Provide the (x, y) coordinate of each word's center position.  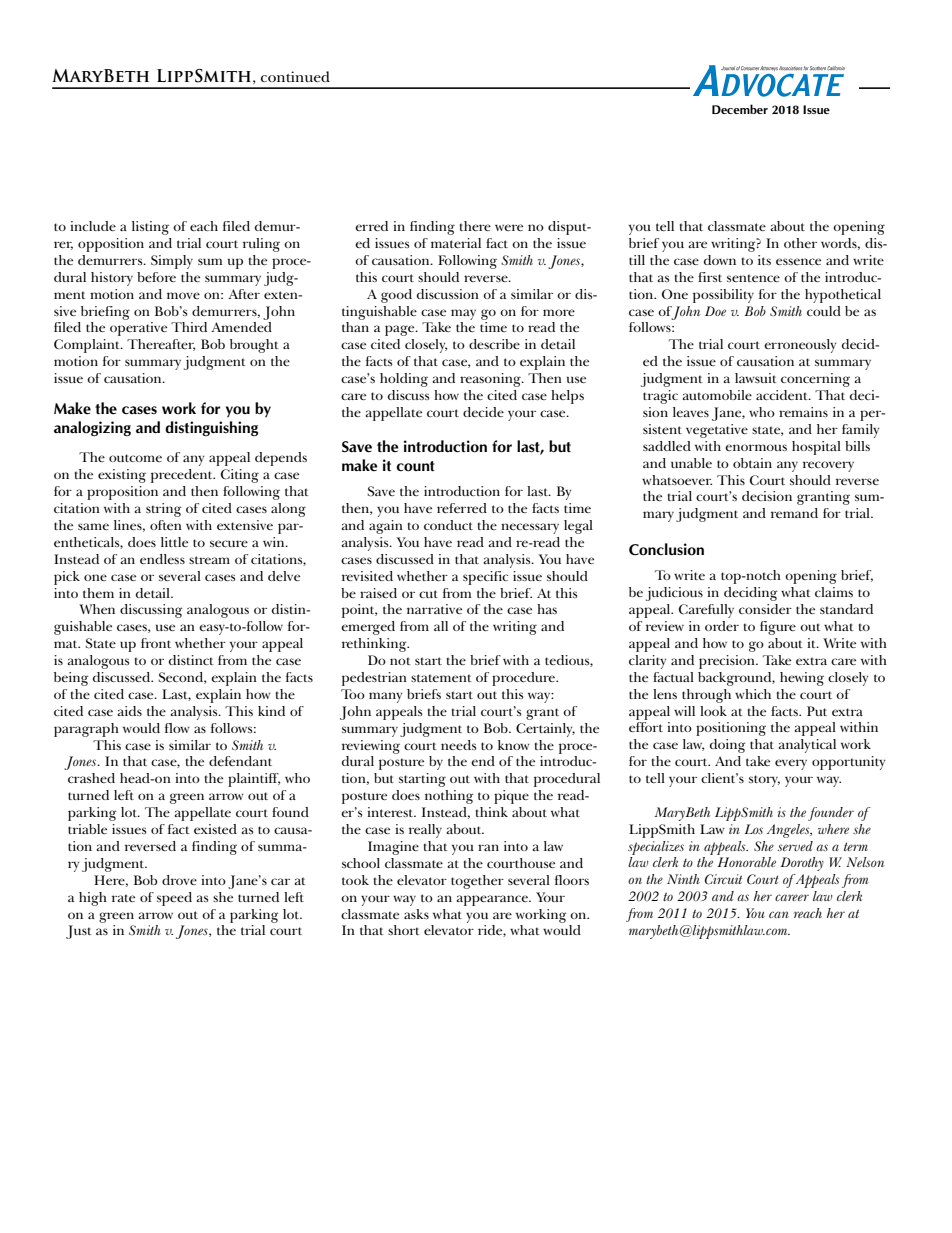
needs (458, 745)
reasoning (491, 380)
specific (485, 578)
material (456, 243)
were (509, 227)
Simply (172, 262)
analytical (807, 746)
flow (177, 728)
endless (162, 559)
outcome (135, 458)
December (740, 109)
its (764, 260)
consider (765, 609)
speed (174, 899)
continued (295, 76)
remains (803, 412)
